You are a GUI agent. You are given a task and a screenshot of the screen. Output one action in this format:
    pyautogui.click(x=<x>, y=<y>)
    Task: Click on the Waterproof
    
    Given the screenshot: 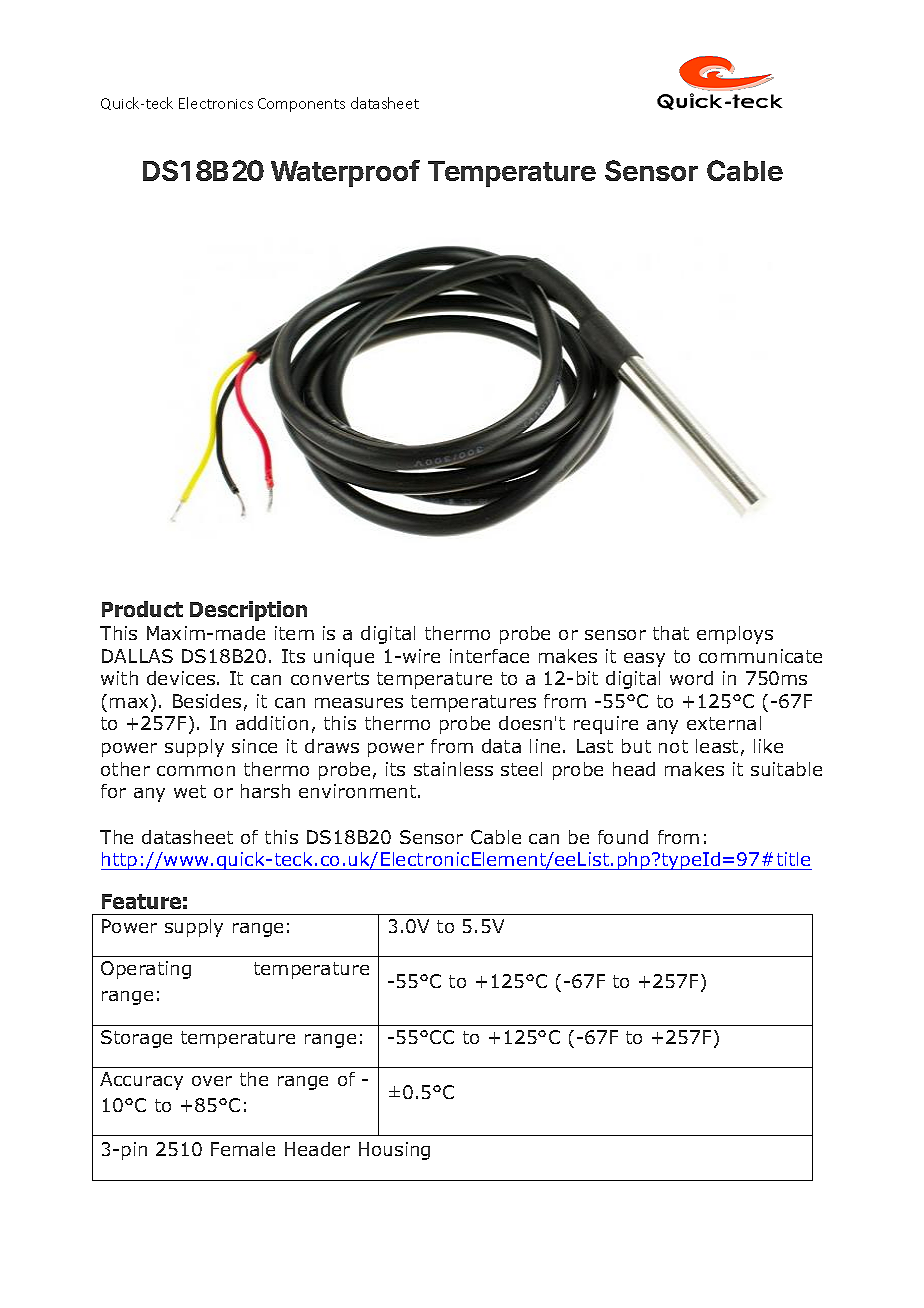 What is the action you would take?
    pyautogui.click(x=345, y=173)
